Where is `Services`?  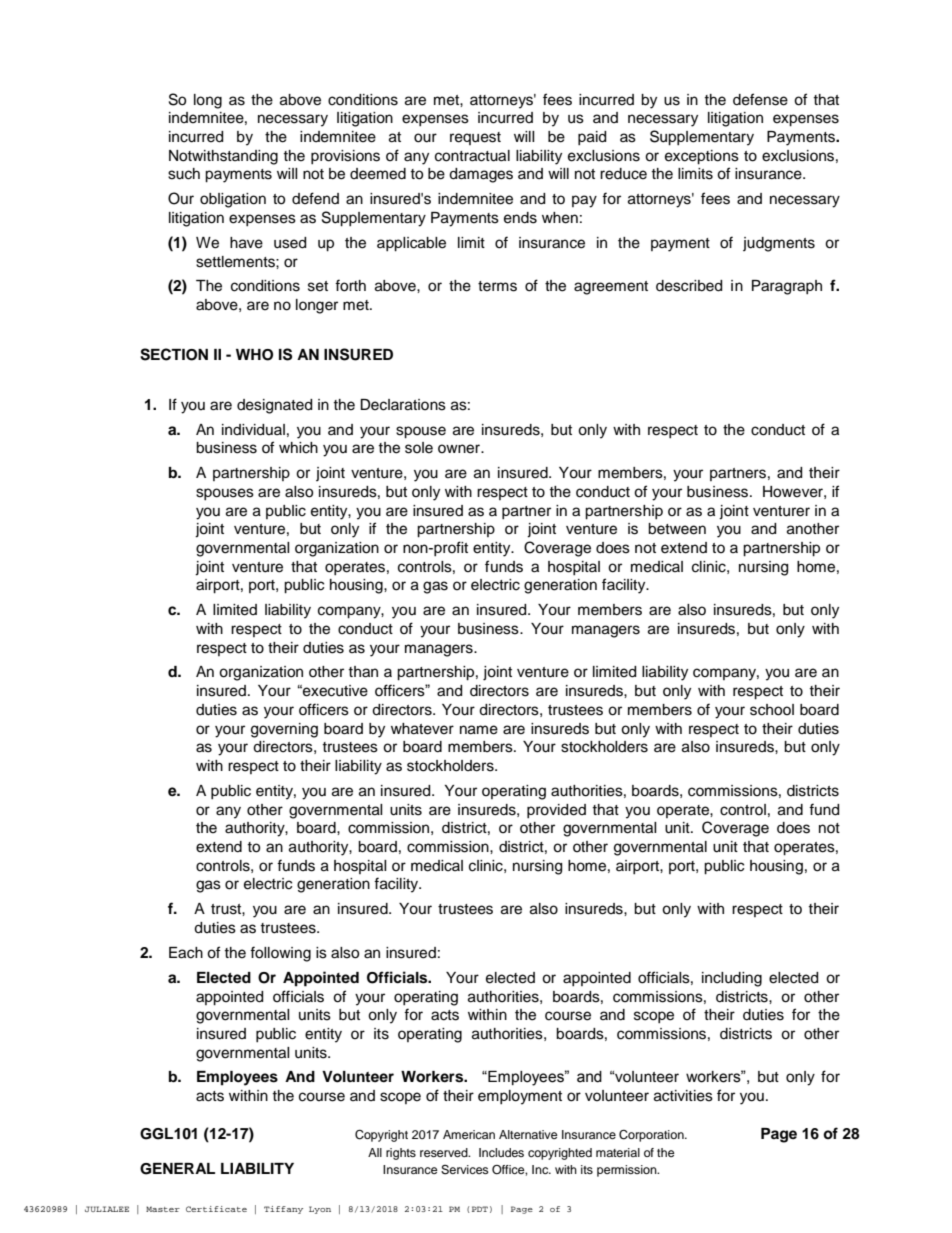 Services is located at coordinates (465, 1170).
